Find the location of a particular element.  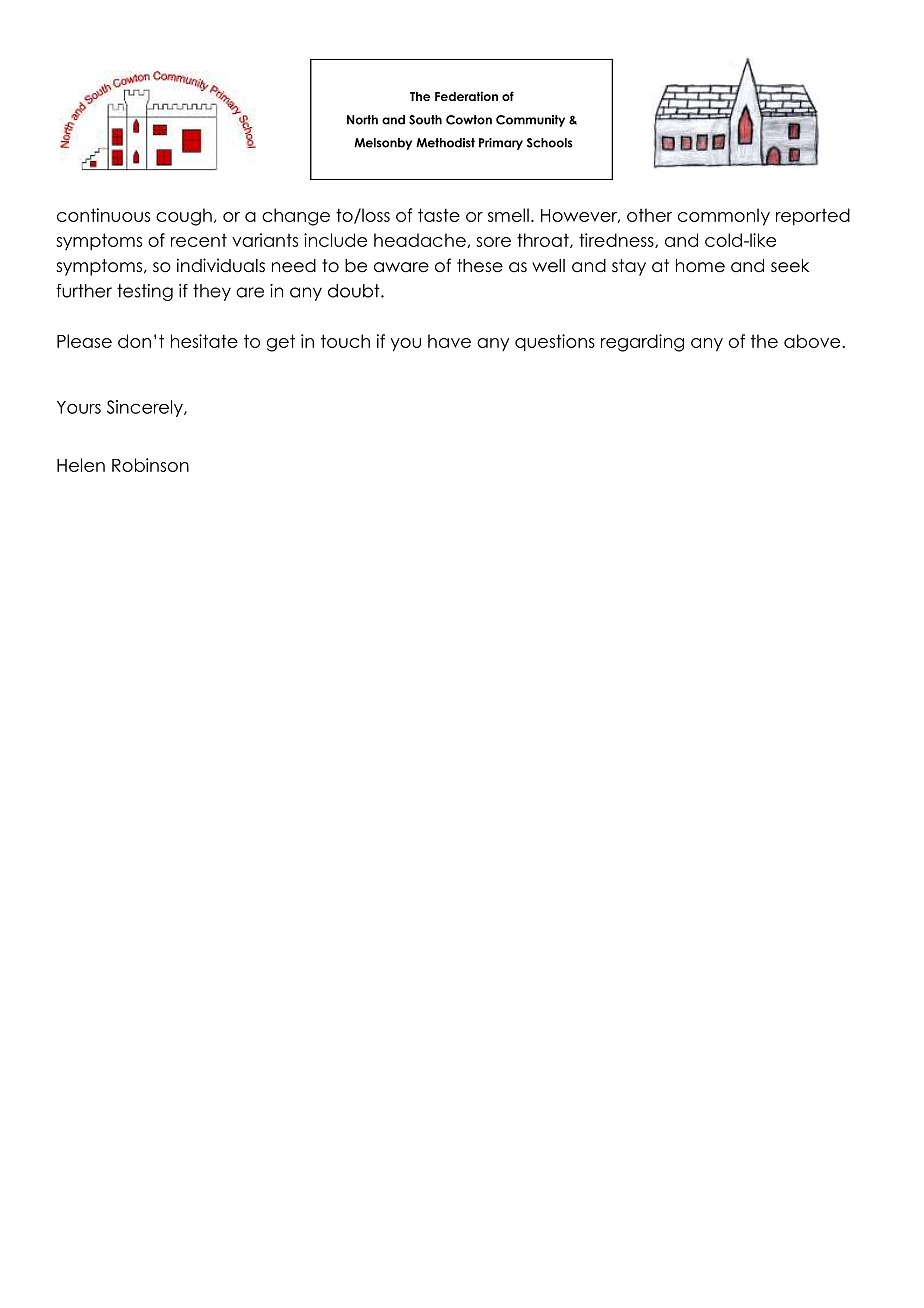

have is located at coordinates (449, 341).
